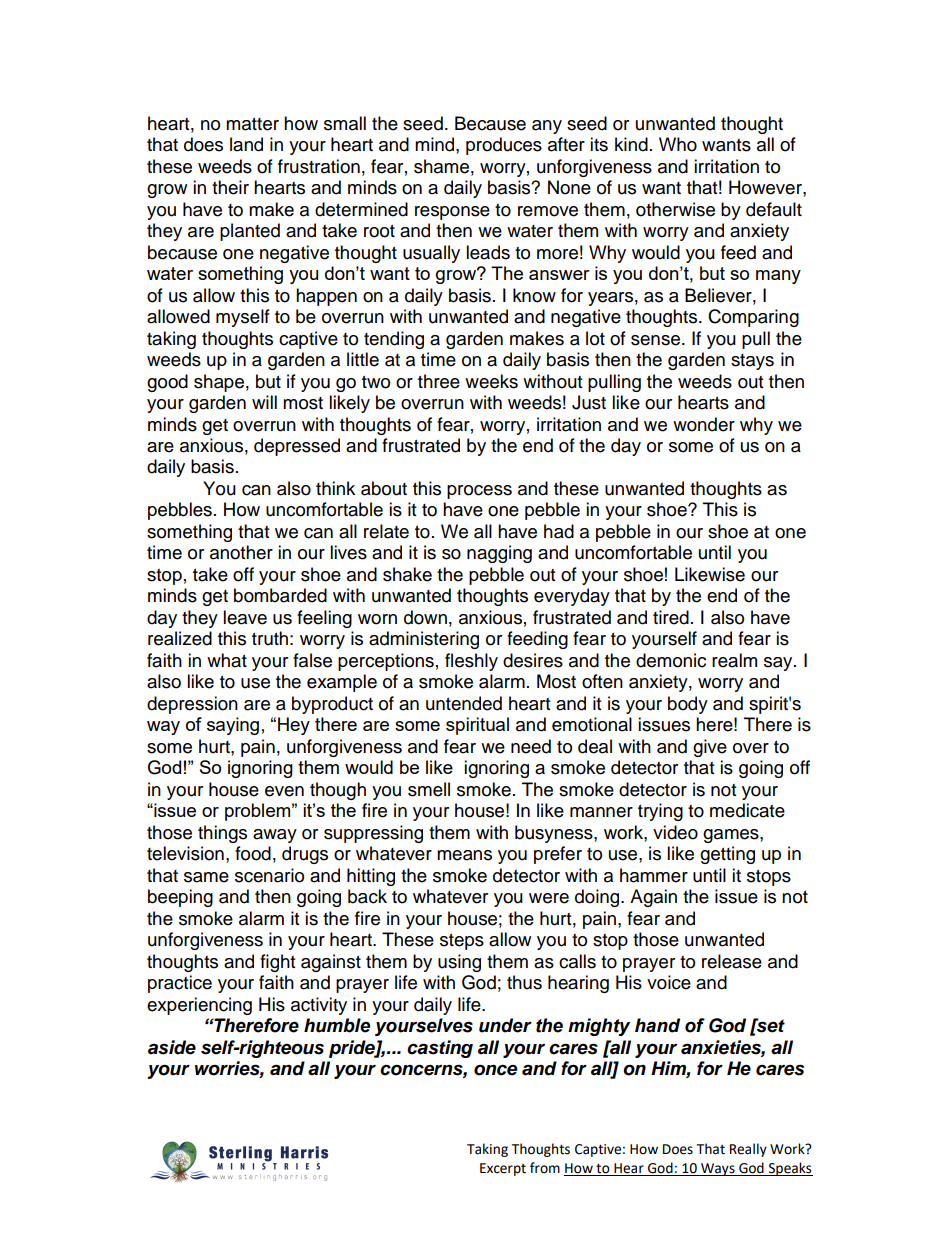  Describe the element at coordinates (704, 424) in the image. I see `wonder` at that location.
